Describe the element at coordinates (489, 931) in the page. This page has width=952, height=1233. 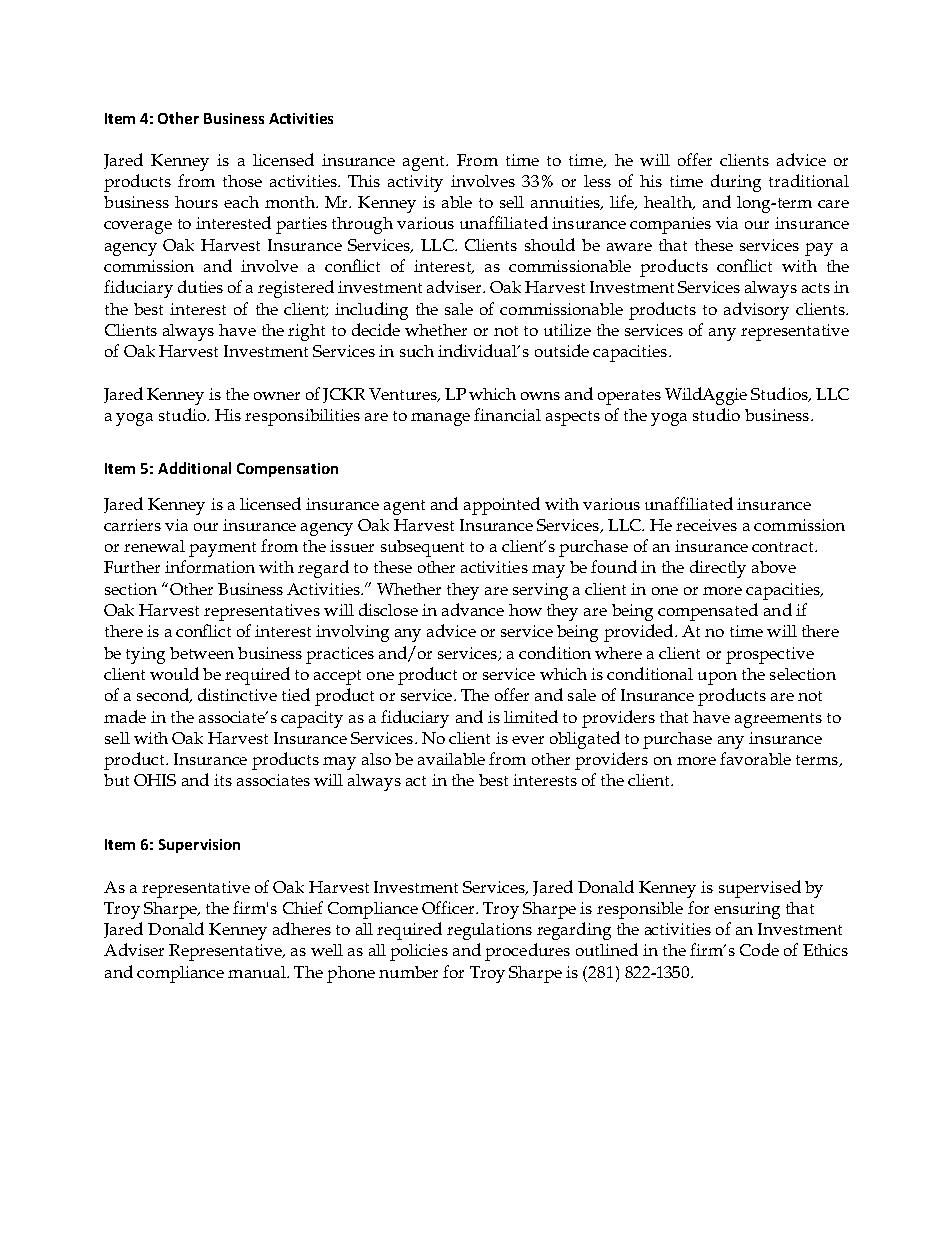
I see `regulations` at that location.
